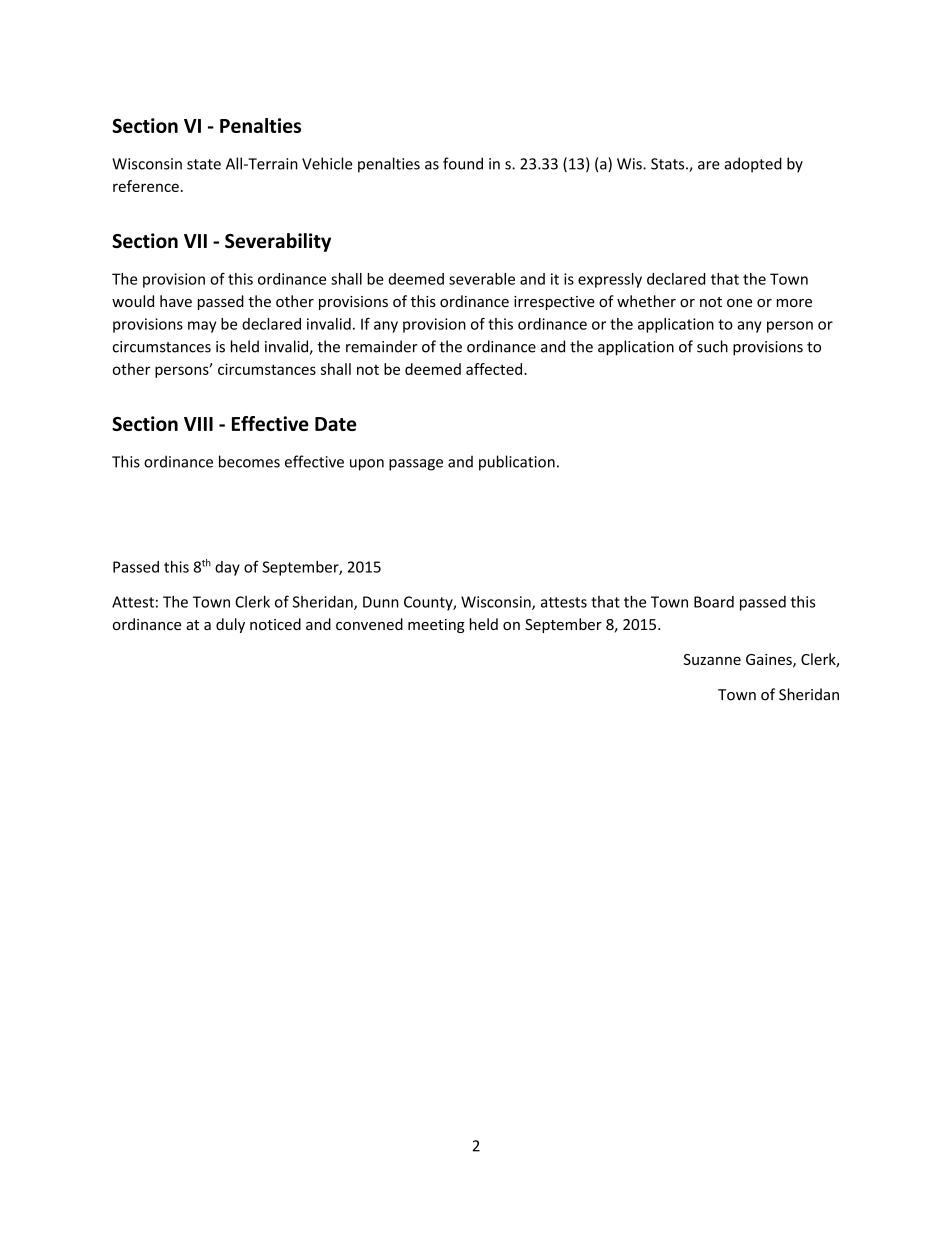 This image has width=952, height=1233. What do you see at coordinates (381, 602) in the image?
I see `Dunn` at bounding box center [381, 602].
